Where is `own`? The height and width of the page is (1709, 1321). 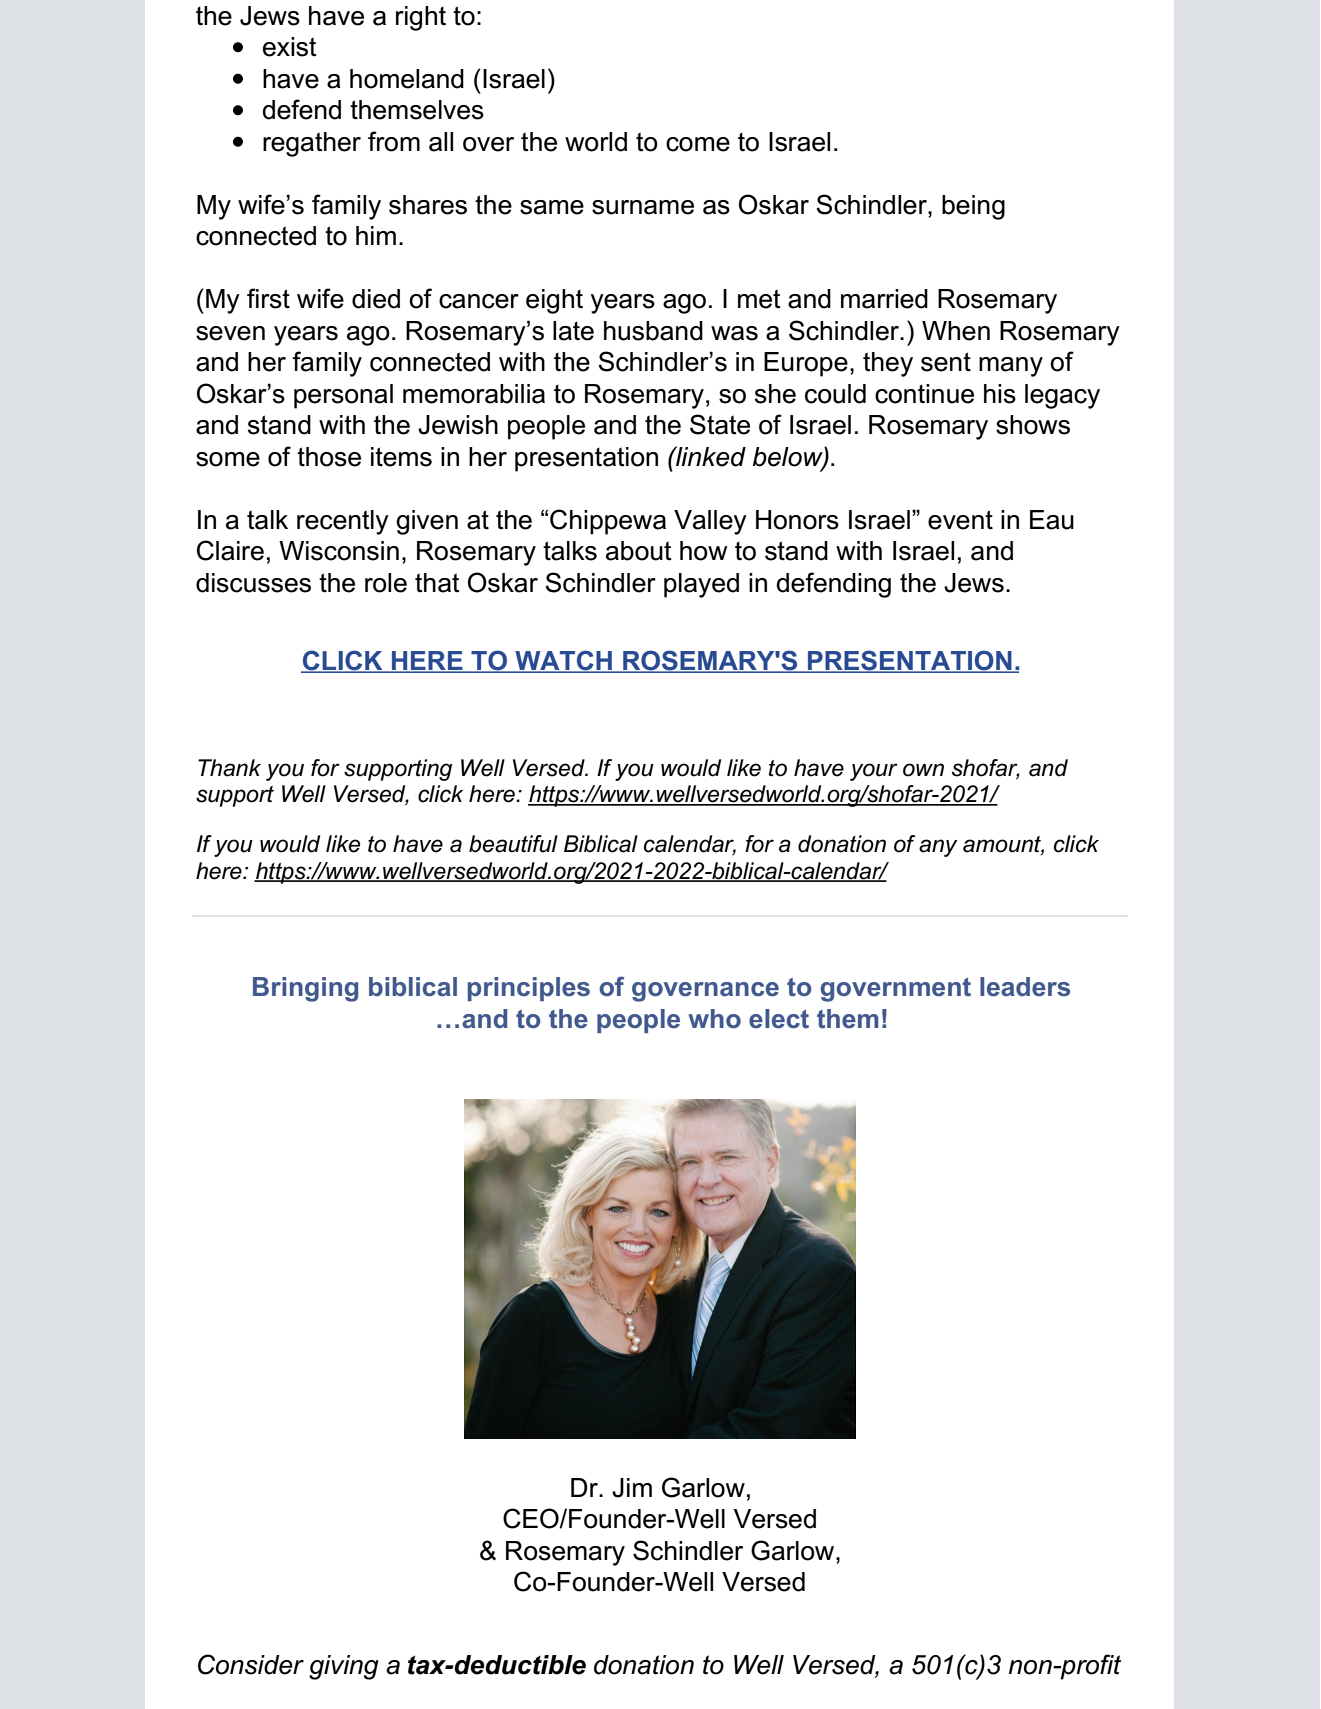 own is located at coordinates (923, 770).
